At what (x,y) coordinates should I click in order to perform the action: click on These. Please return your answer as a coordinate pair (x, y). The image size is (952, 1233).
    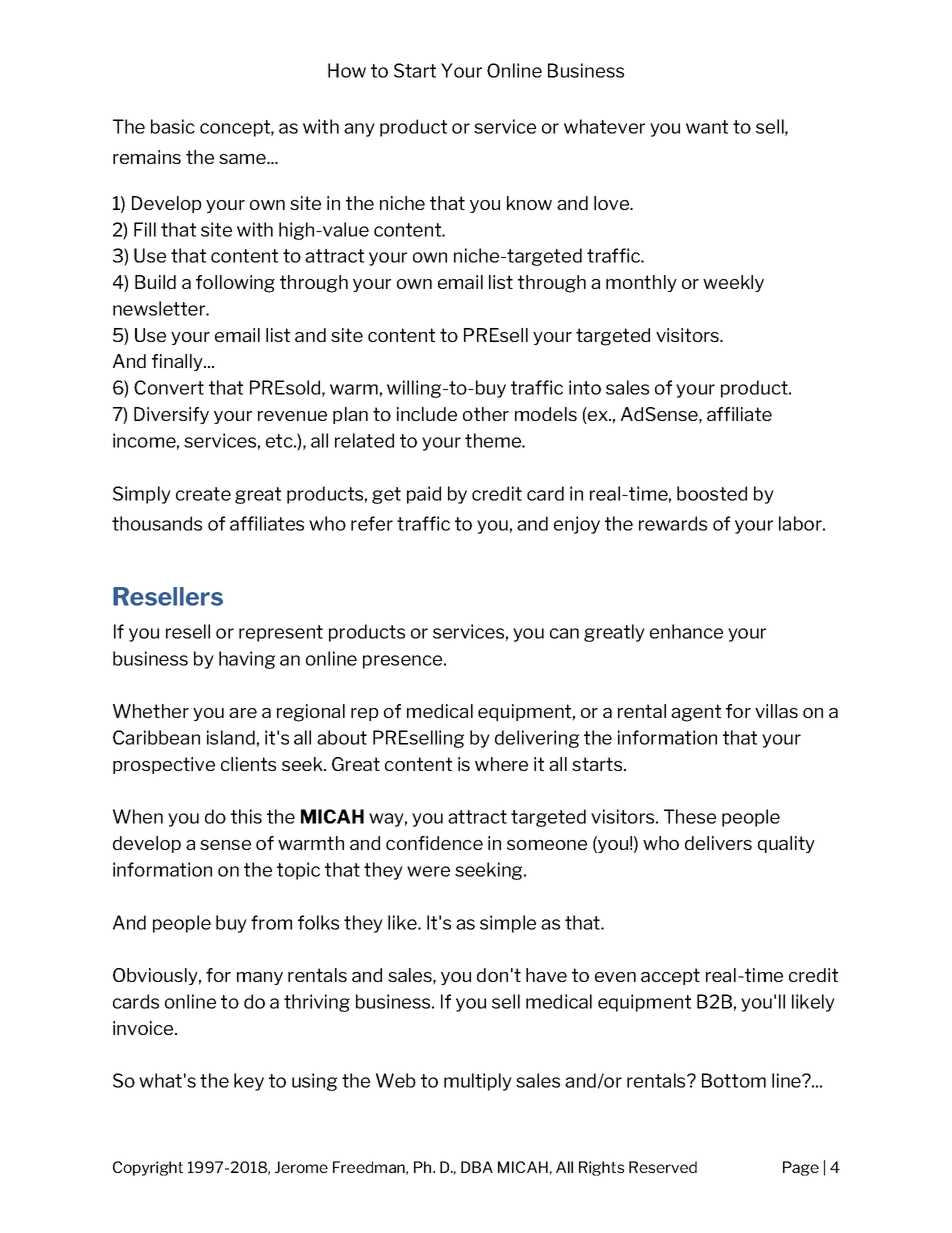
    Looking at the image, I should click on (690, 816).
